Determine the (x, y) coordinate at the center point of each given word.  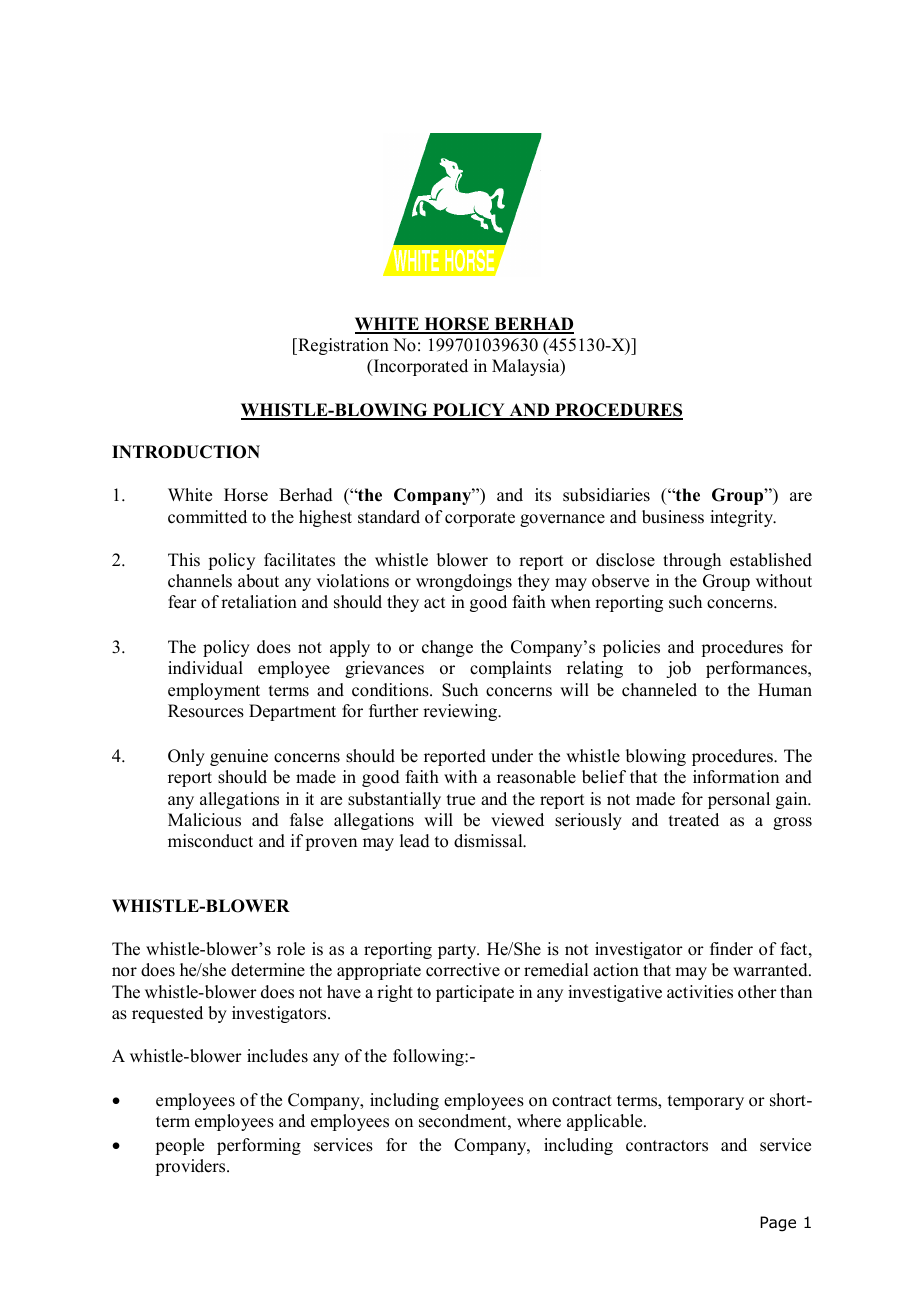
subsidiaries (606, 495)
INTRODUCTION (186, 452)
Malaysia (527, 367)
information (736, 777)
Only (186, 757)
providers (191, 1167)
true (461, 800)
